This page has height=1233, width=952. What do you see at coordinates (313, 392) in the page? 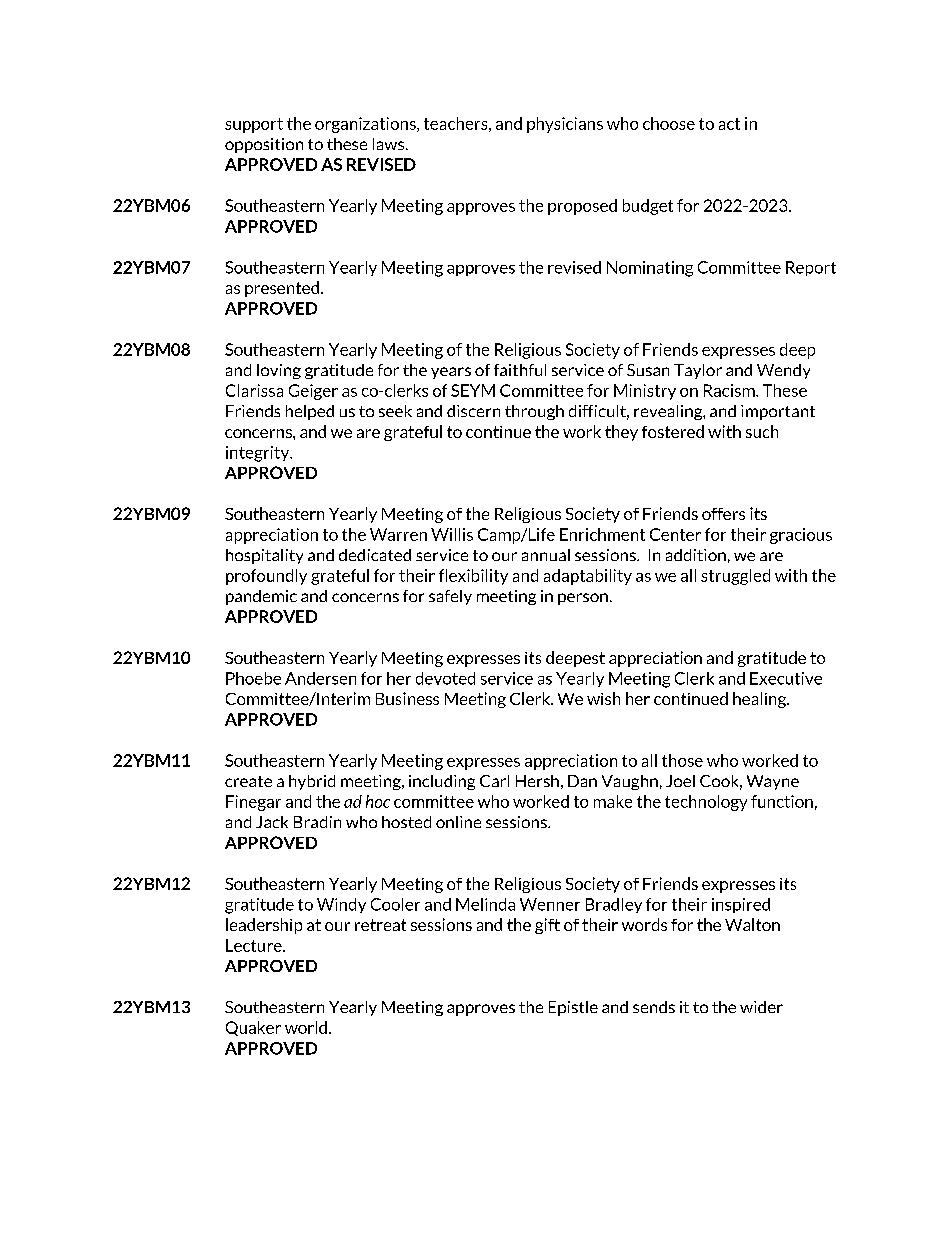
I see `Geiger` at bounding box center [313, 392].
